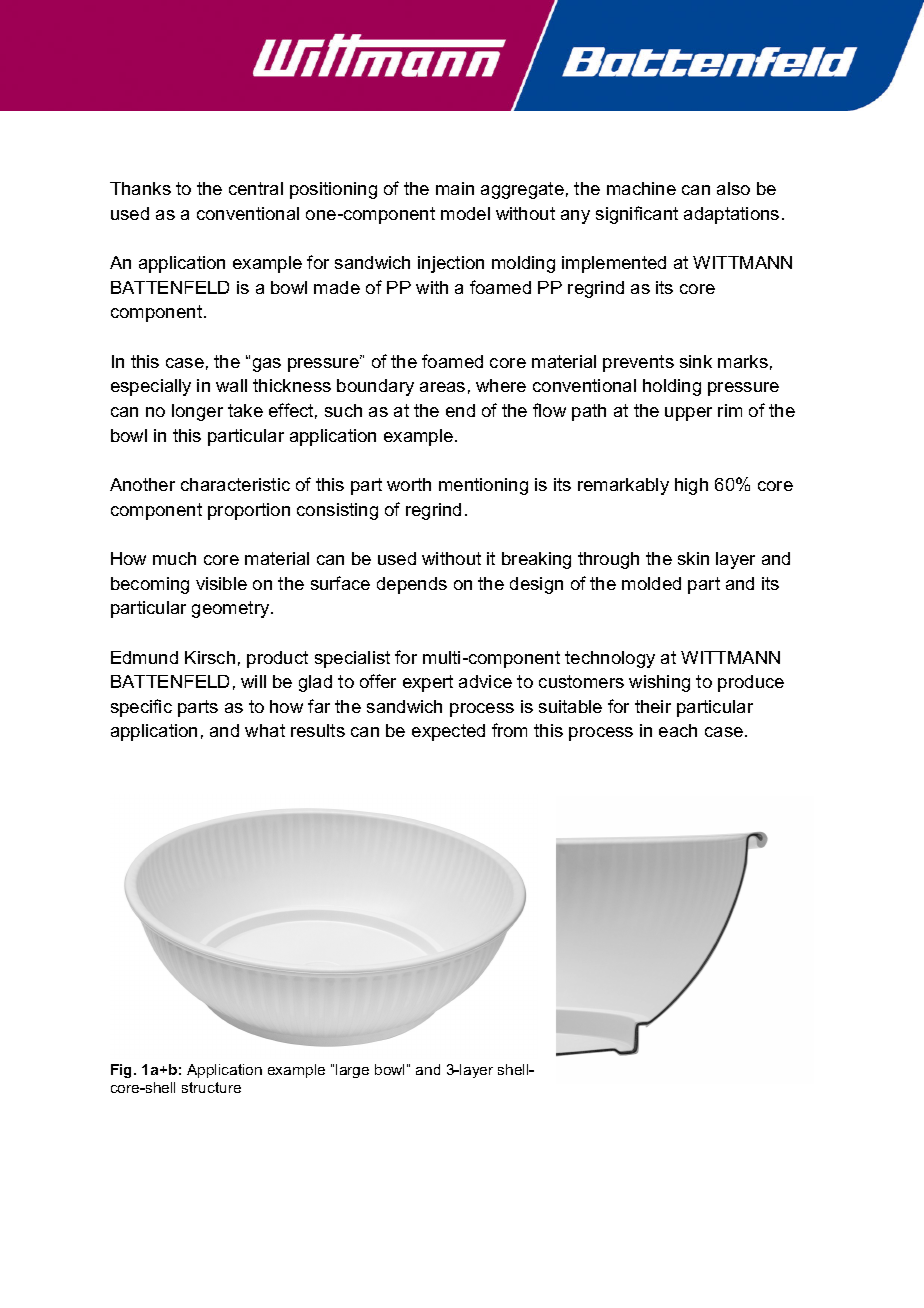  Describe the element at coordinates (465, 213) in the screenshot. I see `model` at that location.
